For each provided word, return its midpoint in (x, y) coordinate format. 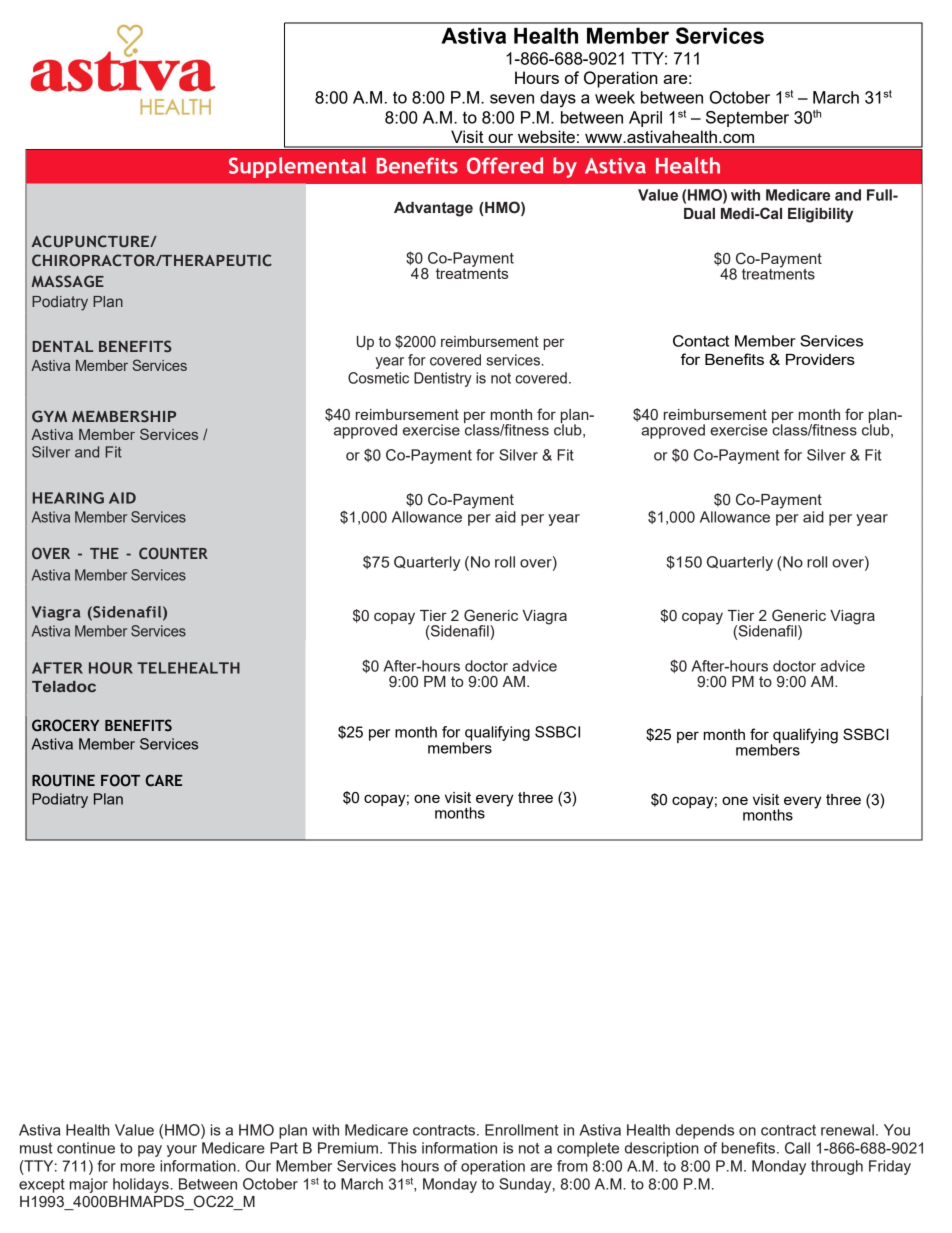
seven (512, 99)
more (138, 1167)
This (402, 1148)
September (747, 119)
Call (797, 1148)
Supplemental (297, 167)
